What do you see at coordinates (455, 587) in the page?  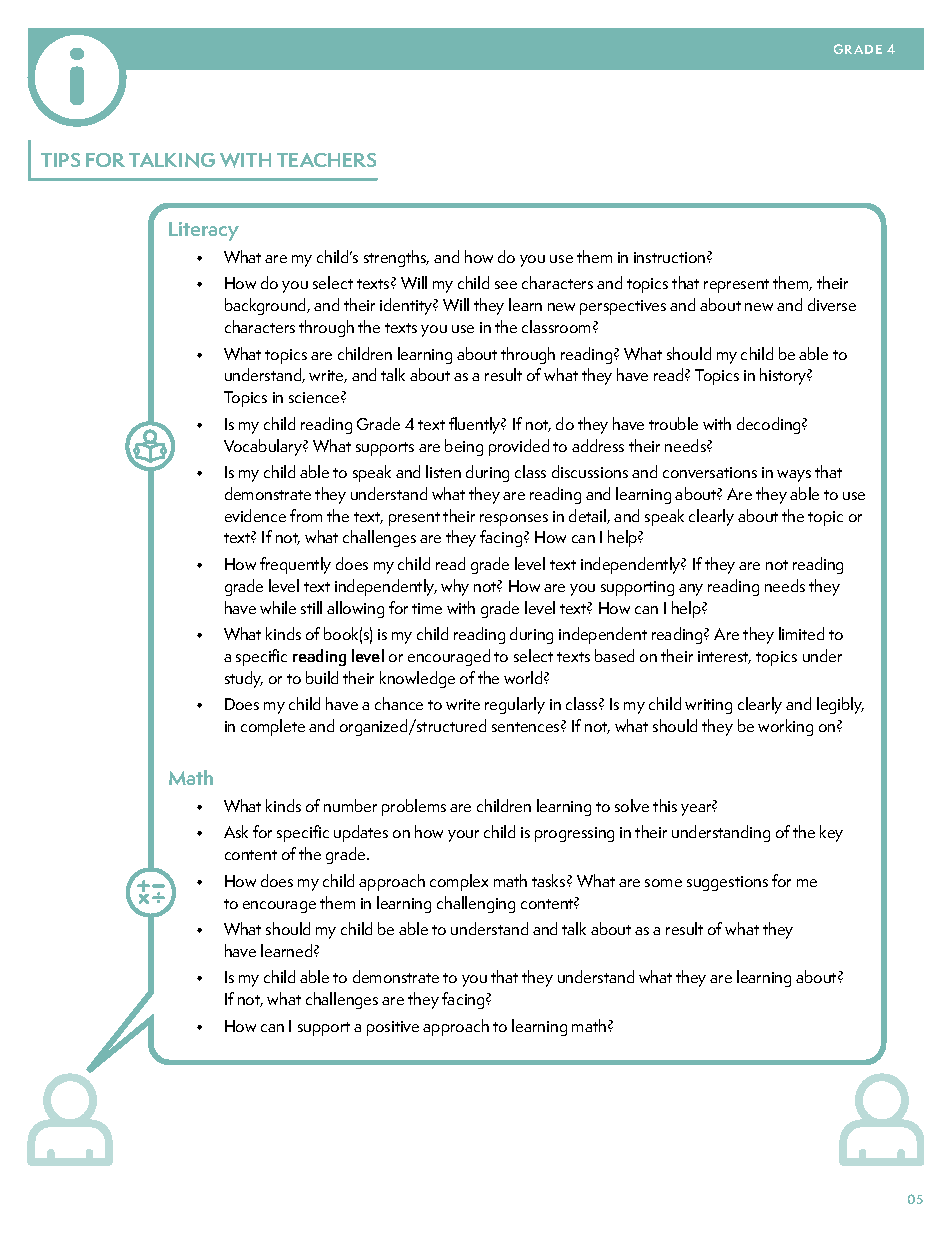 I see `why` at bounding box center [455, 587].
